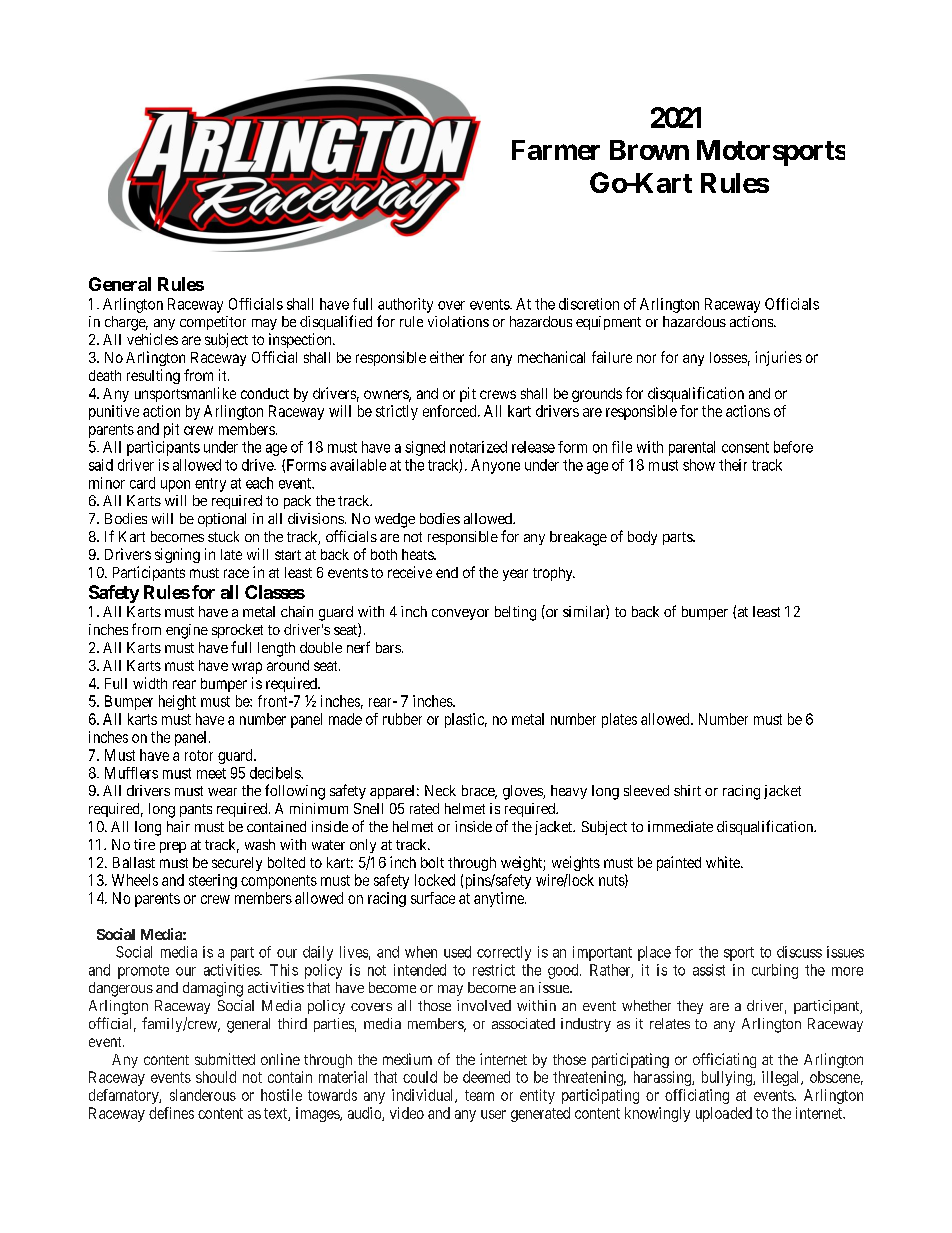 This screenshot has height=1233, width=952. I want to click on meet, so click(211, 773).
